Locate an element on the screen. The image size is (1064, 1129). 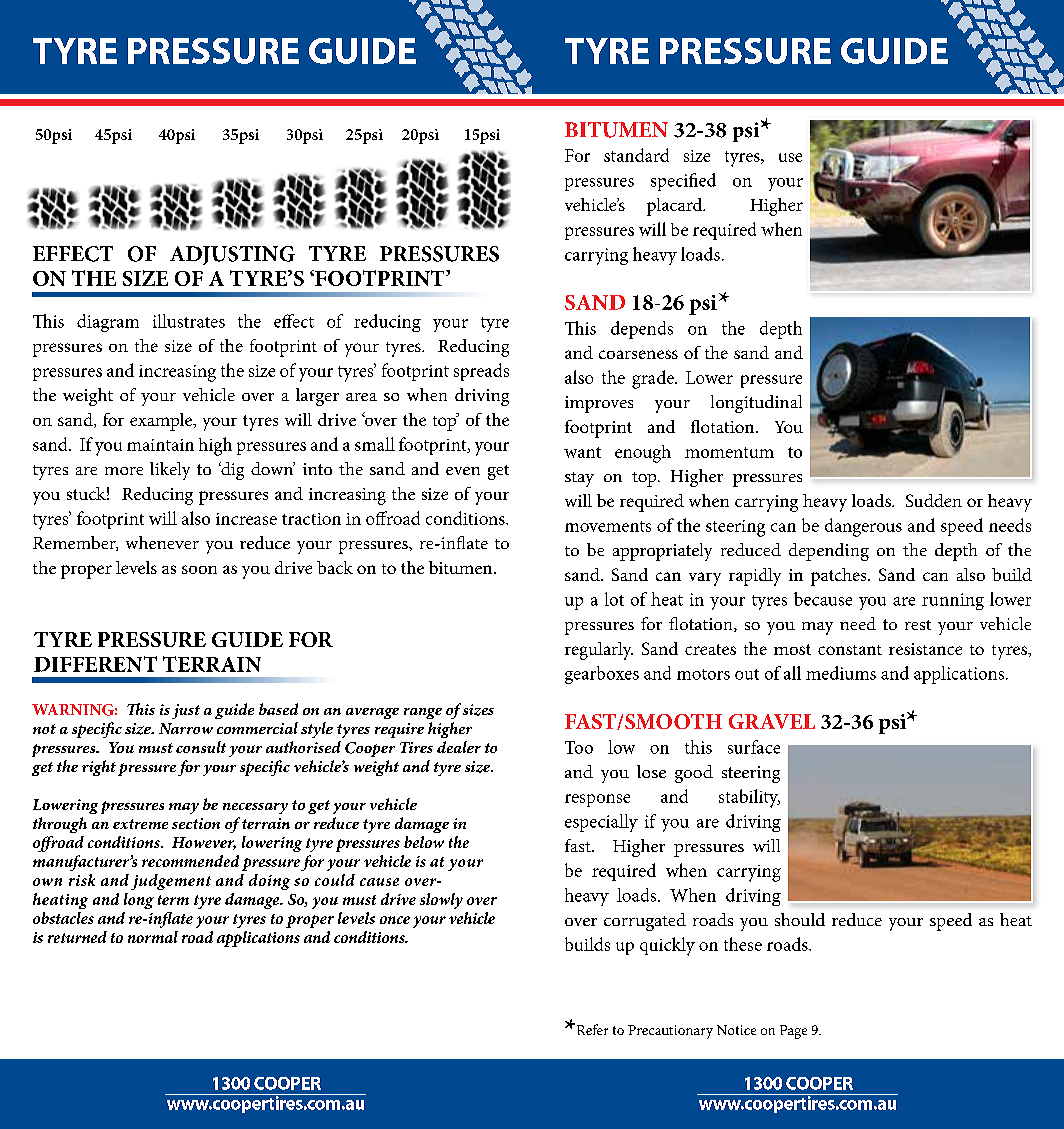
soon is located at coordinates (199, 569).
